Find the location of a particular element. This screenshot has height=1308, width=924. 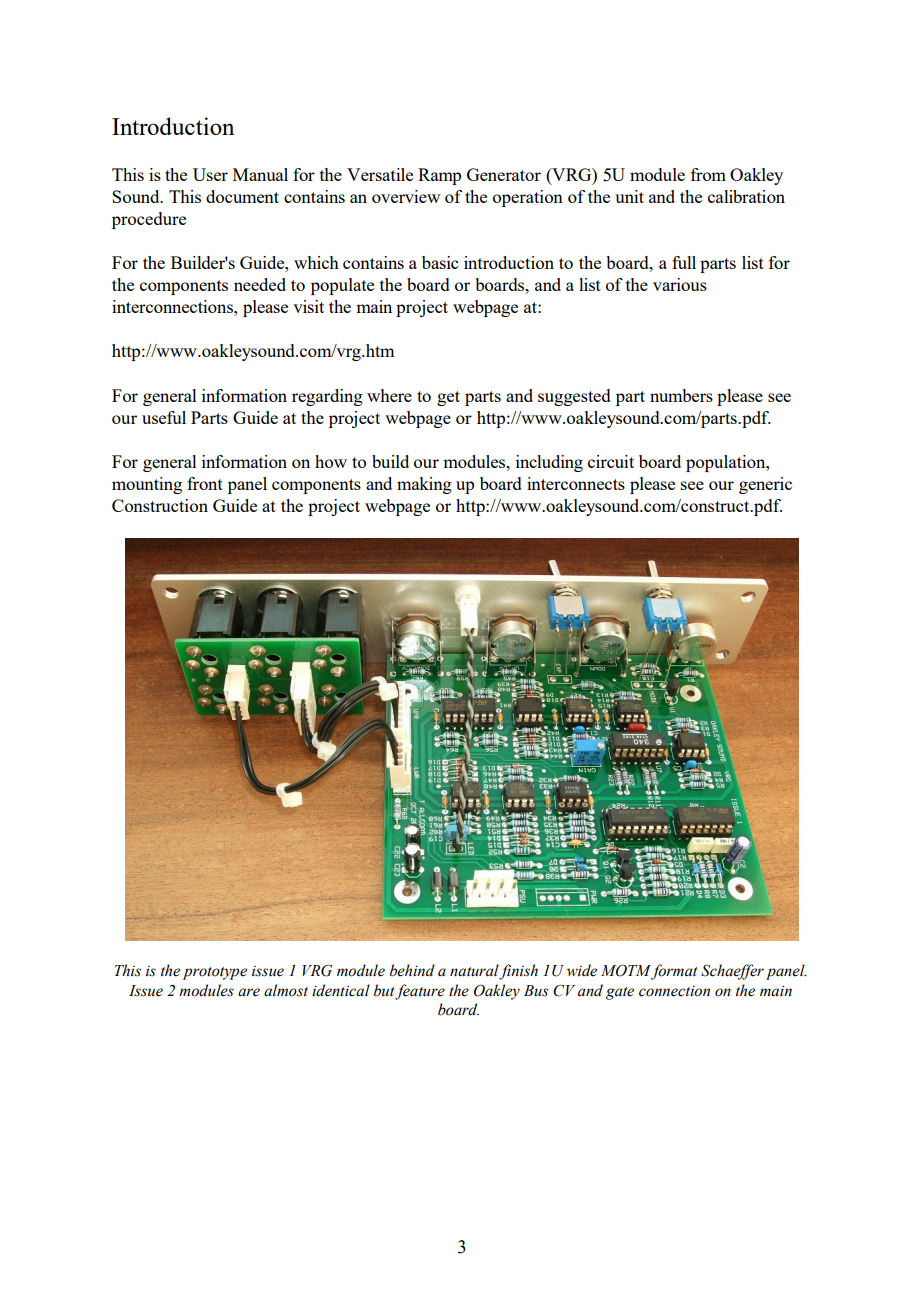

document is located at coordinates (242, 196).
